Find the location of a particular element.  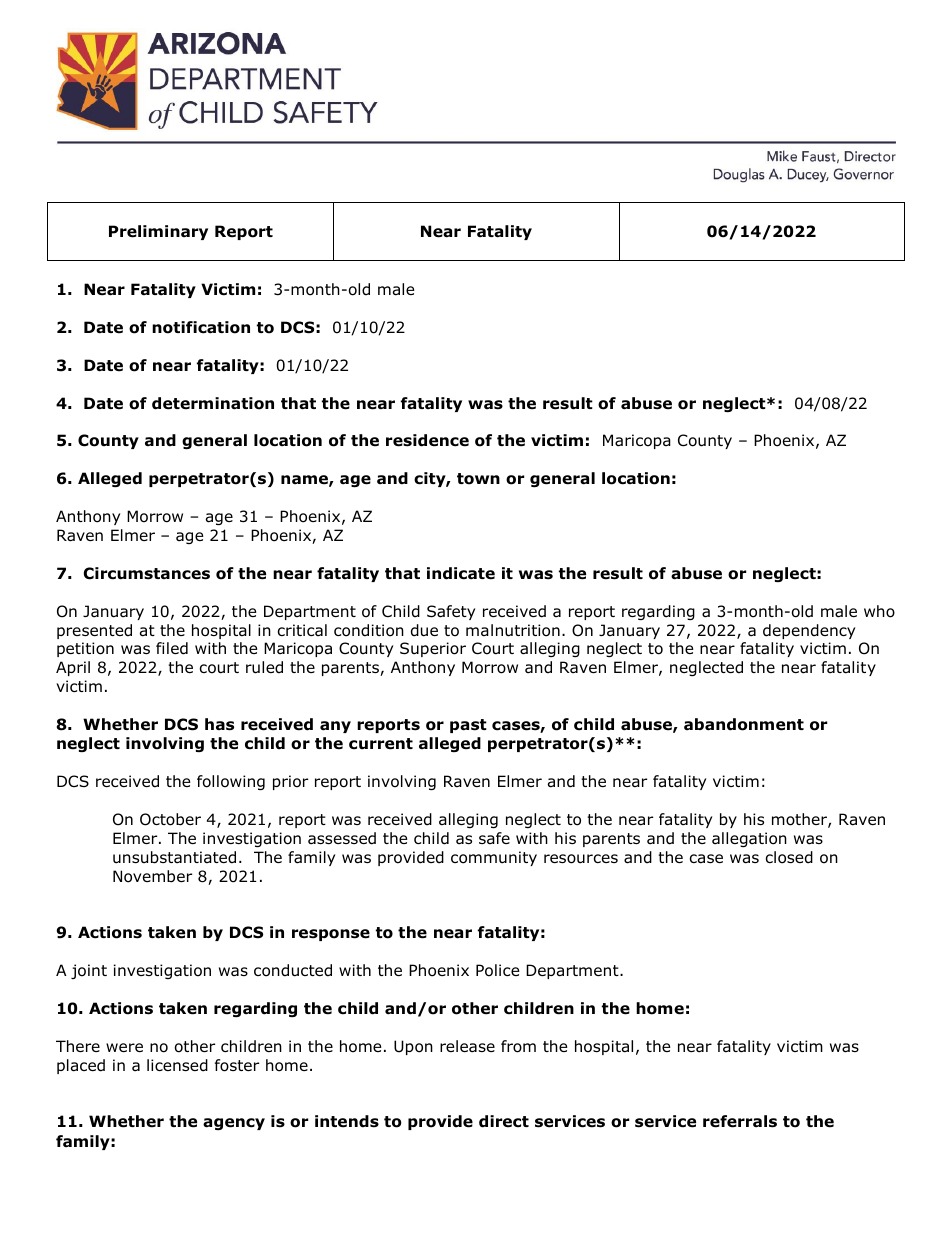

Preliminary is located at coordinates (158, 232).
